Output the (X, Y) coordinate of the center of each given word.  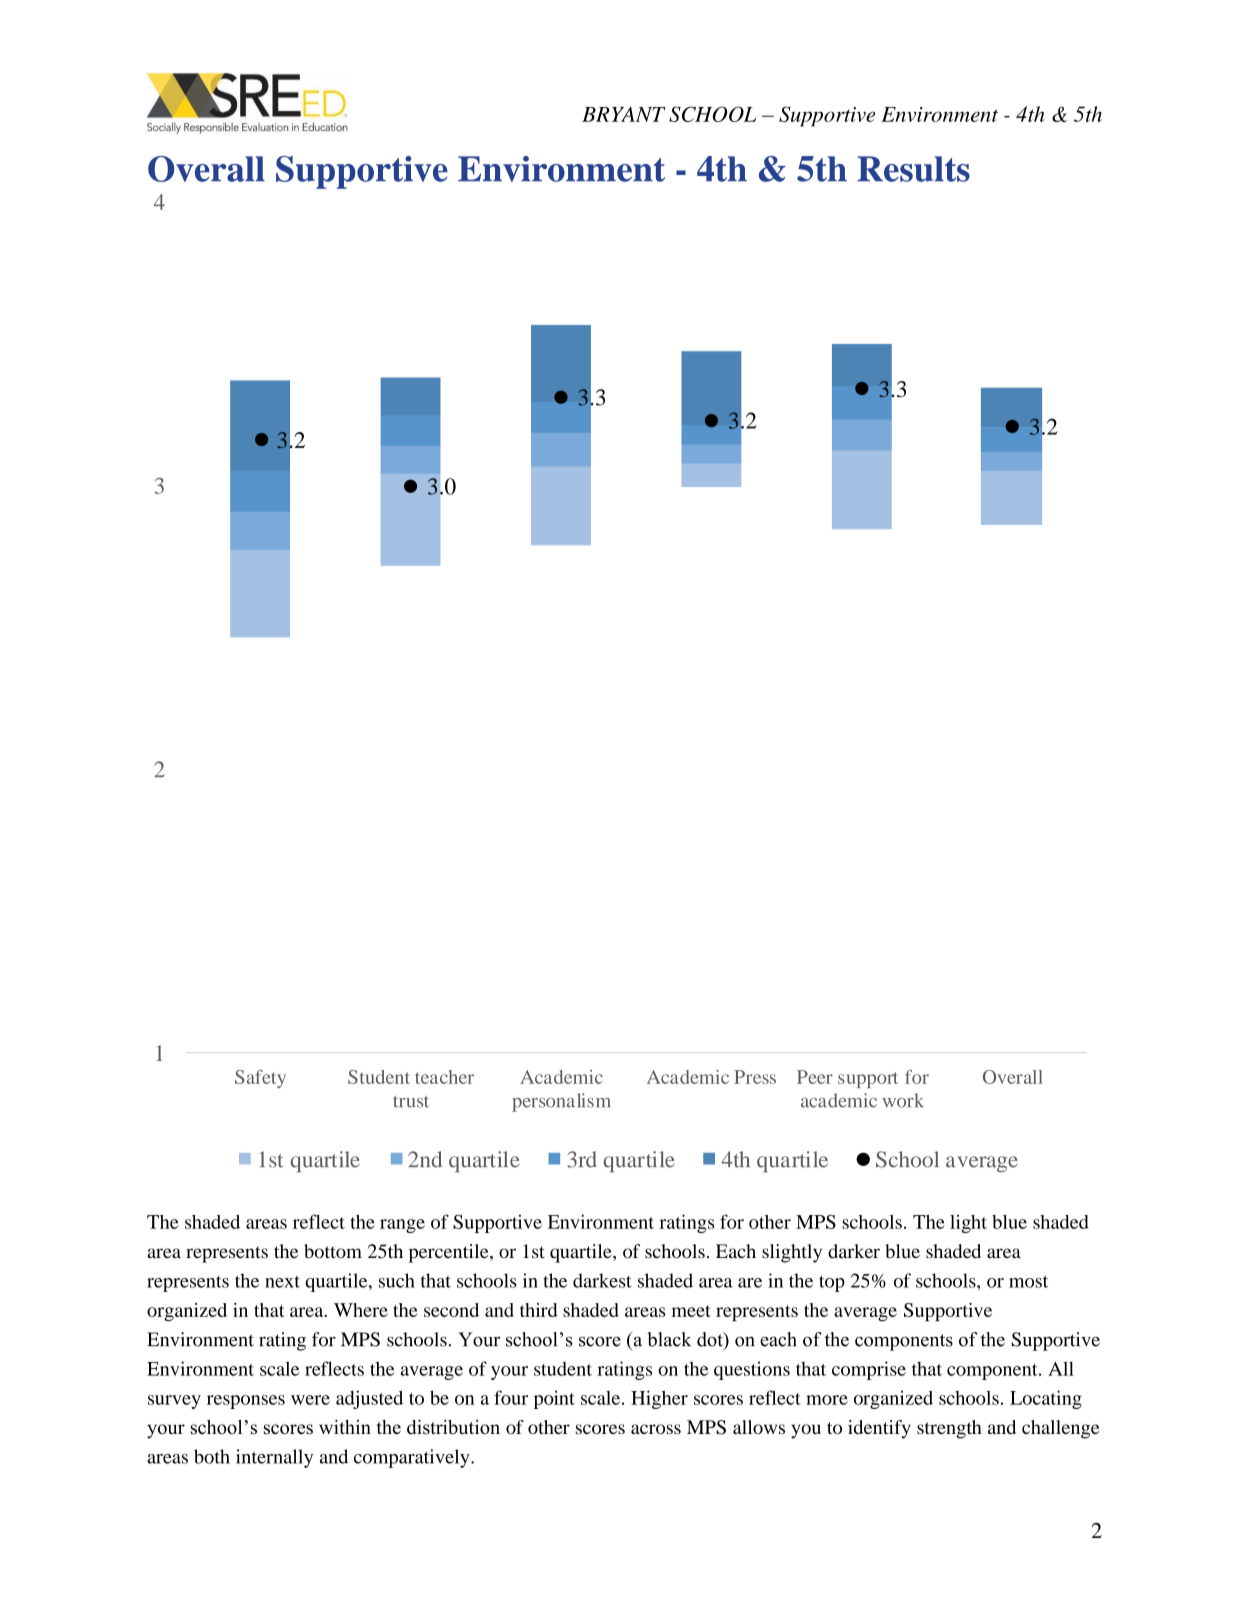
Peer (815, 1077)
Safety (260, 1079)
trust (411, 1102)
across (656, 1429)
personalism (561, 1102)
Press (755, 1077)
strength (949, 1429)
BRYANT (624, 114)
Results (913, 169)
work (903, 1100)
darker (854, 1251)
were (310, 1400)
